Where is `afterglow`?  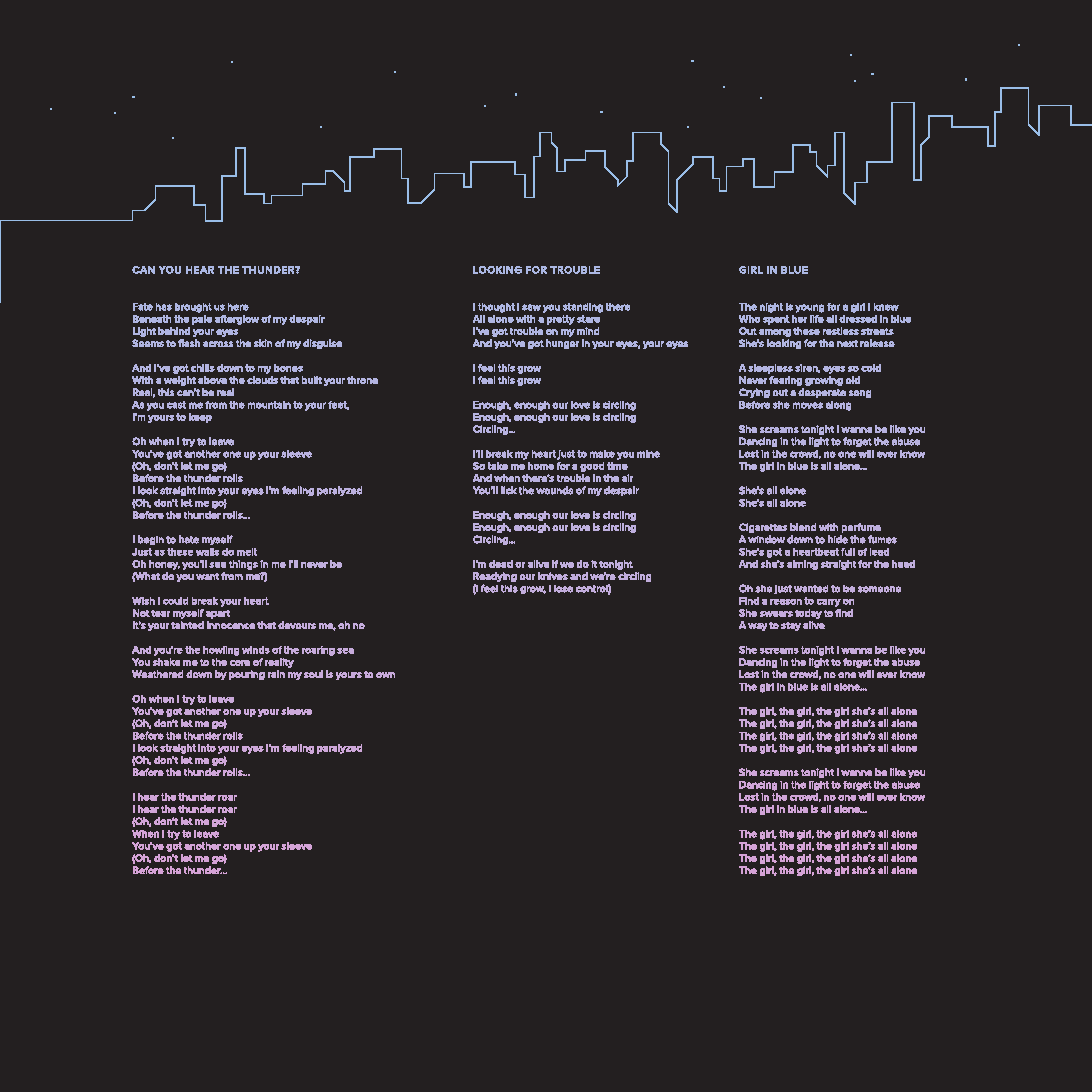 afterglow is located at coordinates (237, 320).
